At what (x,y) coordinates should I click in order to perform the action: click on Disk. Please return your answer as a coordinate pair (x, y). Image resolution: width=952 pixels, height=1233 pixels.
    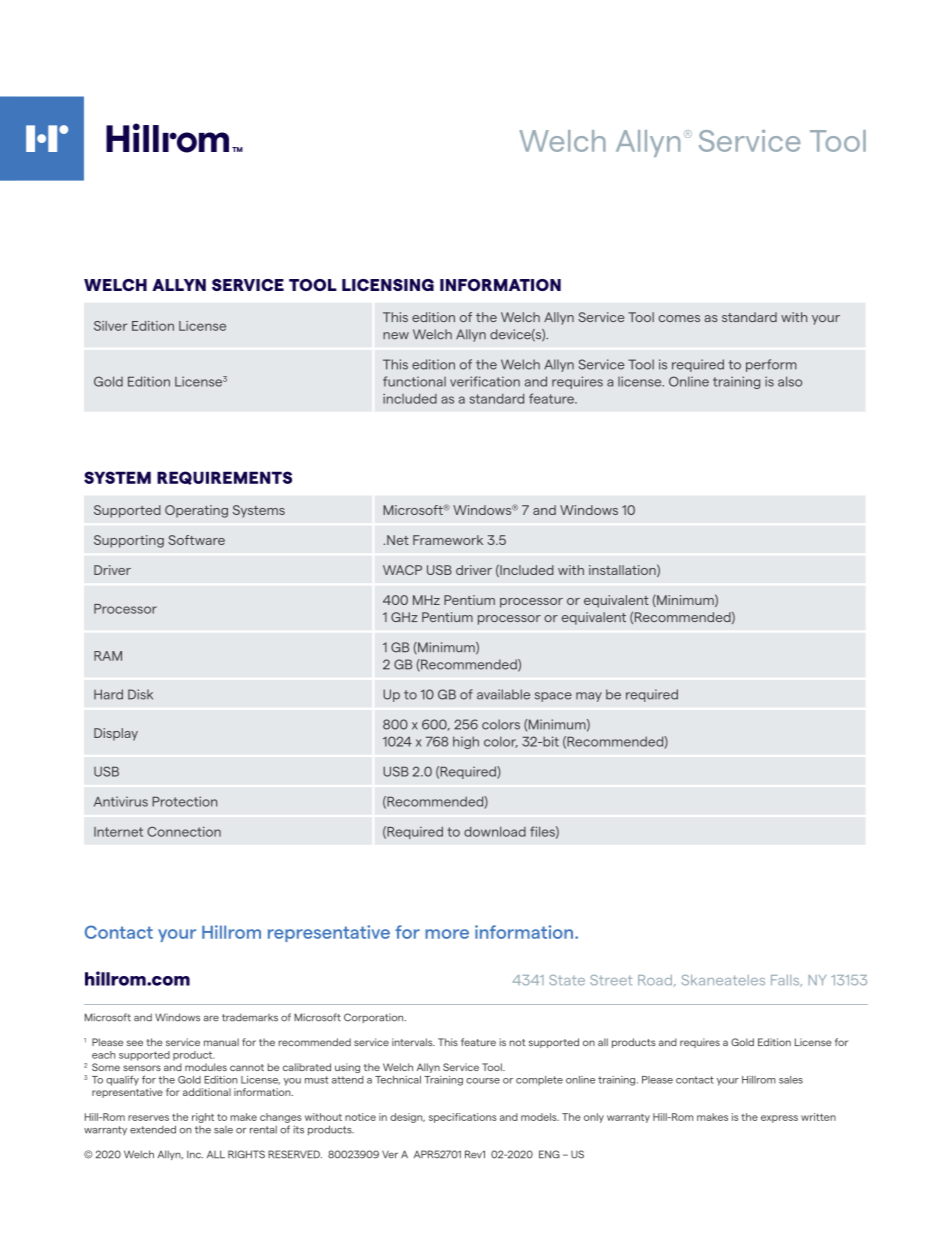
    Looking at the image, I should click on (140, 694).
